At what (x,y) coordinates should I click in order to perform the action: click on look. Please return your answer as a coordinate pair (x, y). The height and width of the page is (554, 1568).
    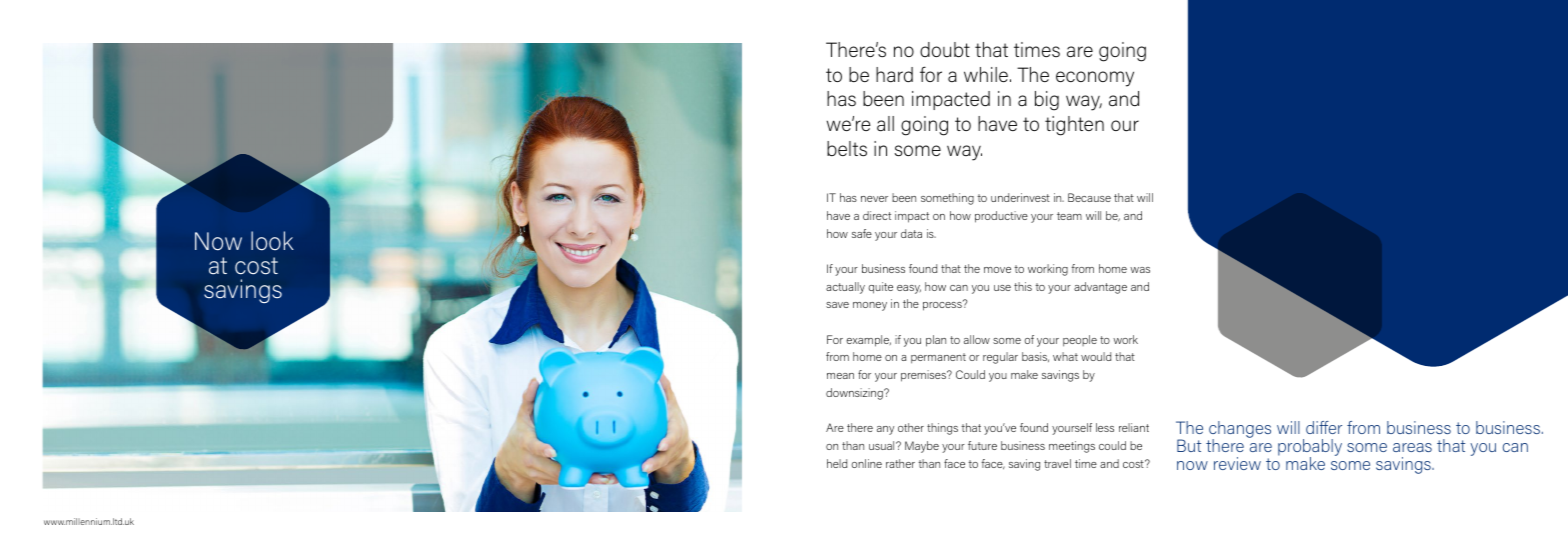
    Looking at the image, I should click on (272, 241).
